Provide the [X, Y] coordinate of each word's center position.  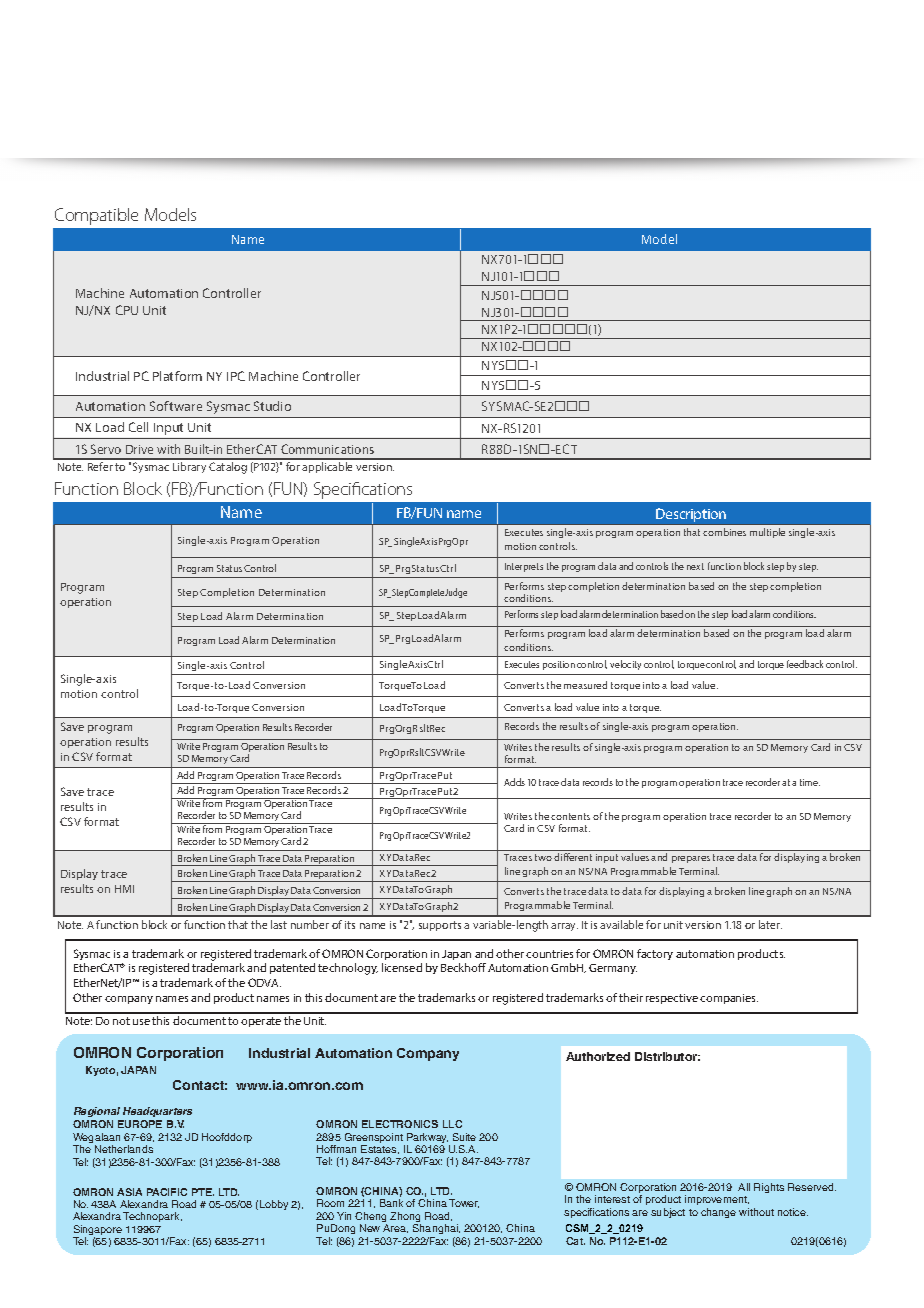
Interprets [524, 567]
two [543, 857]
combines [724, 532]
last [279, 924]
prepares [691, 859]
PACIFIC [167, 1192]
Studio [272, 406]
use [141, 1022]
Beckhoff [463, 967]
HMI [124, 889]
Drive [139, 449]
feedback [805, 664]
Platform [177, 376]
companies [729, 999]
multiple [767, 533]
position [559, 665]
